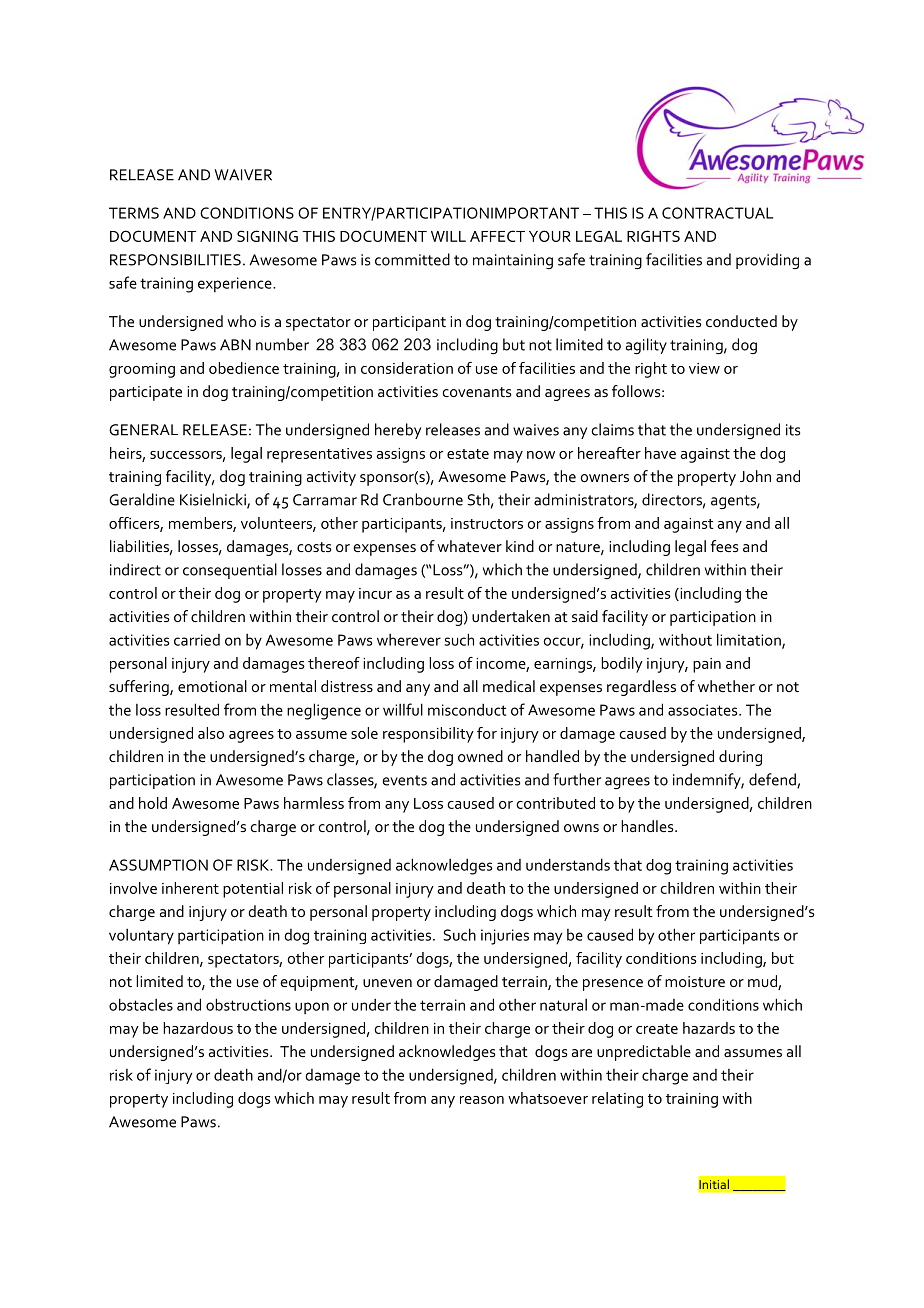 This screenshot has width=924, height=1308. I want to click on Geraldine, so click(142, 499).
